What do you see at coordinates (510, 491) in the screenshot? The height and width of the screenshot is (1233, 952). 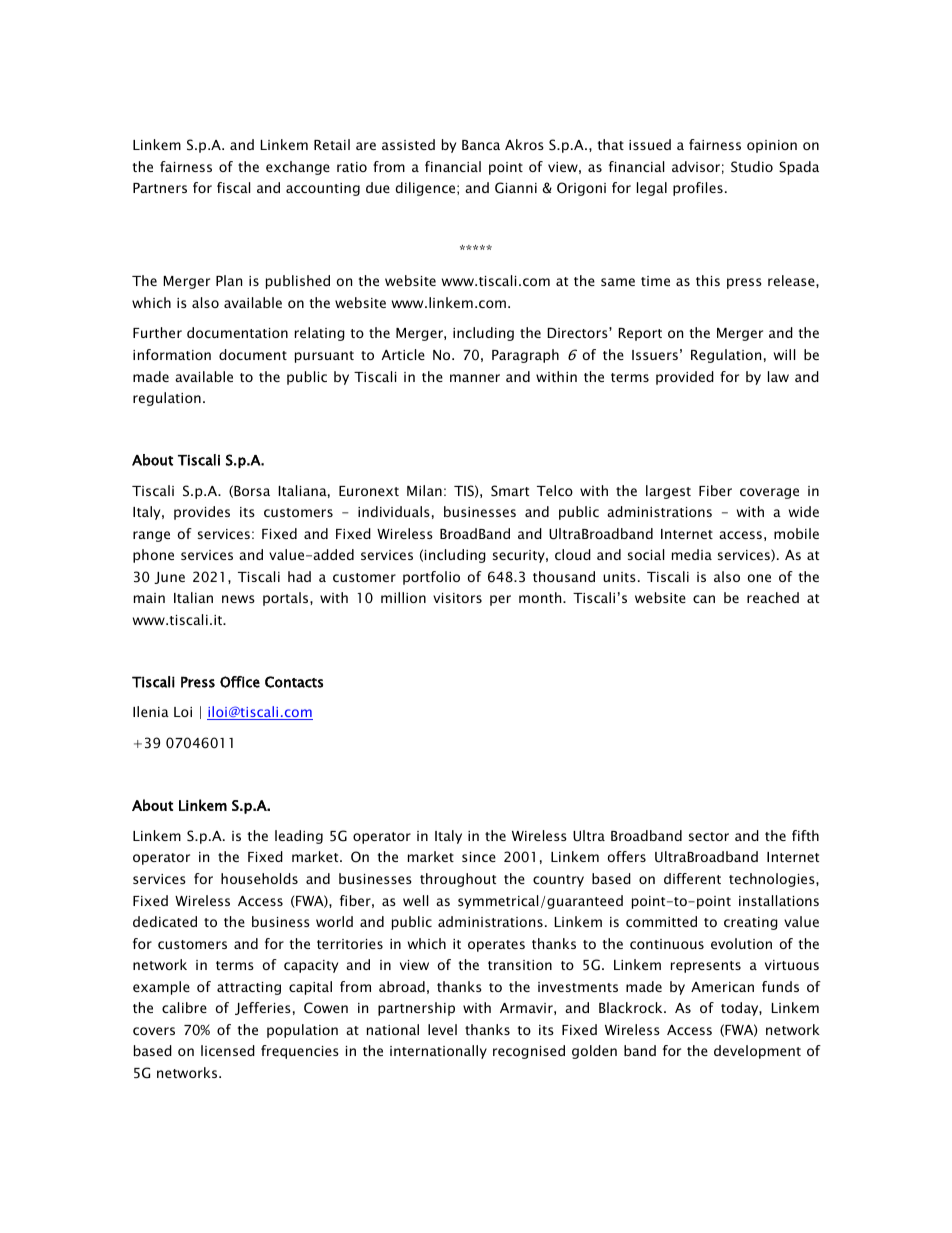 I see `Smart` at bounding box center [510, 491].
